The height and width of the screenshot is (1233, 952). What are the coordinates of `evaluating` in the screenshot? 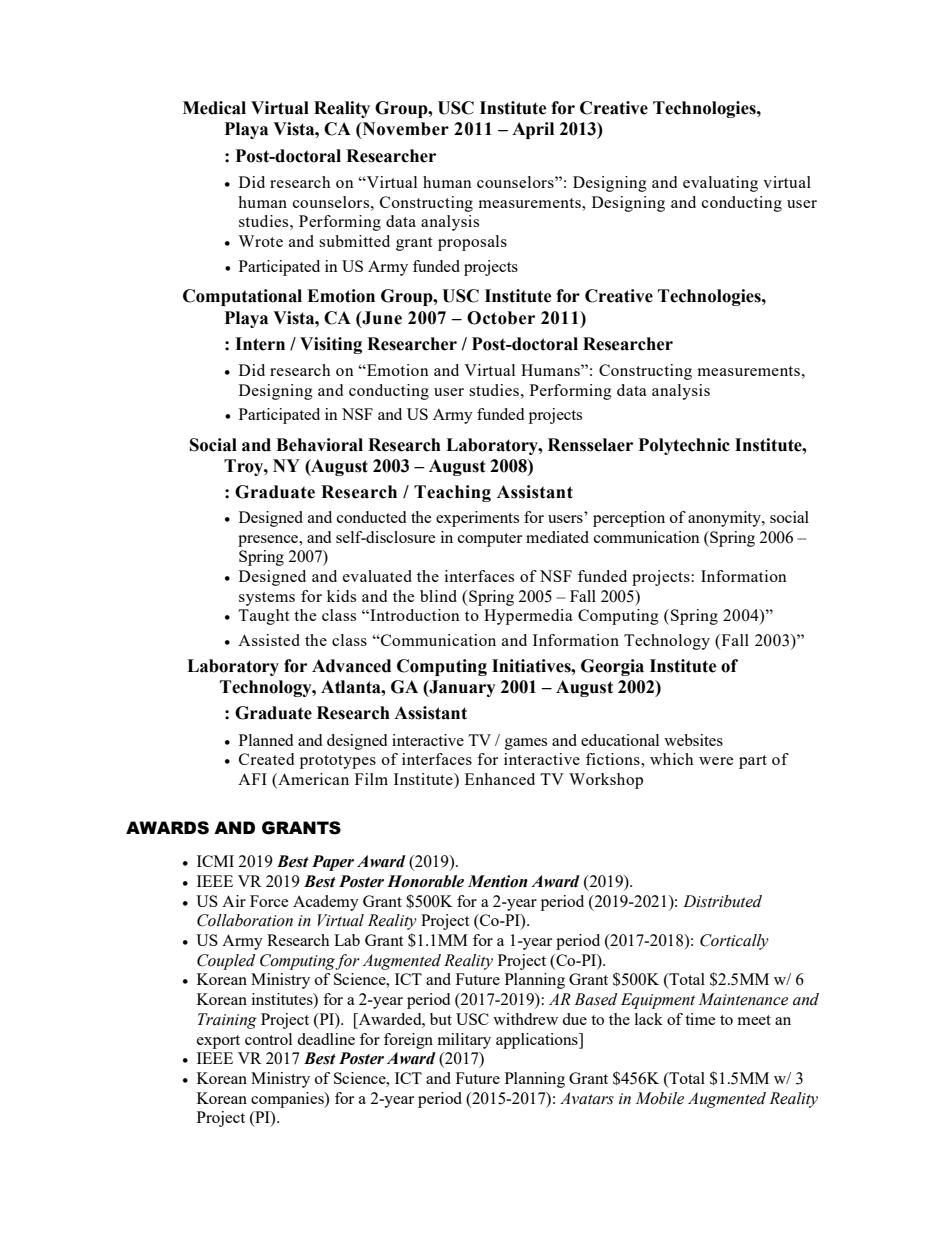 It's located at (720, 184).
